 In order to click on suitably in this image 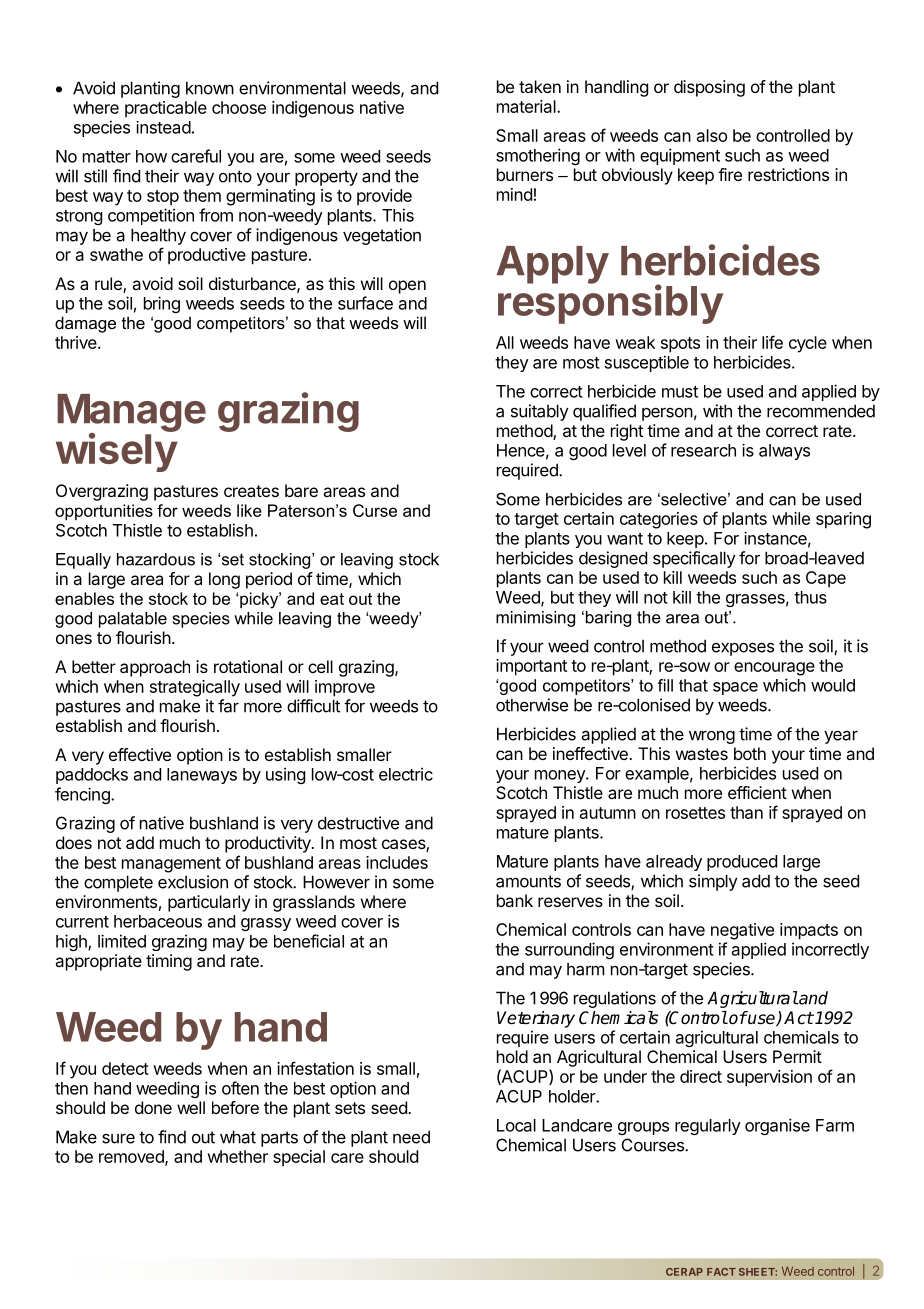, I will do `click(540, 412)`.
